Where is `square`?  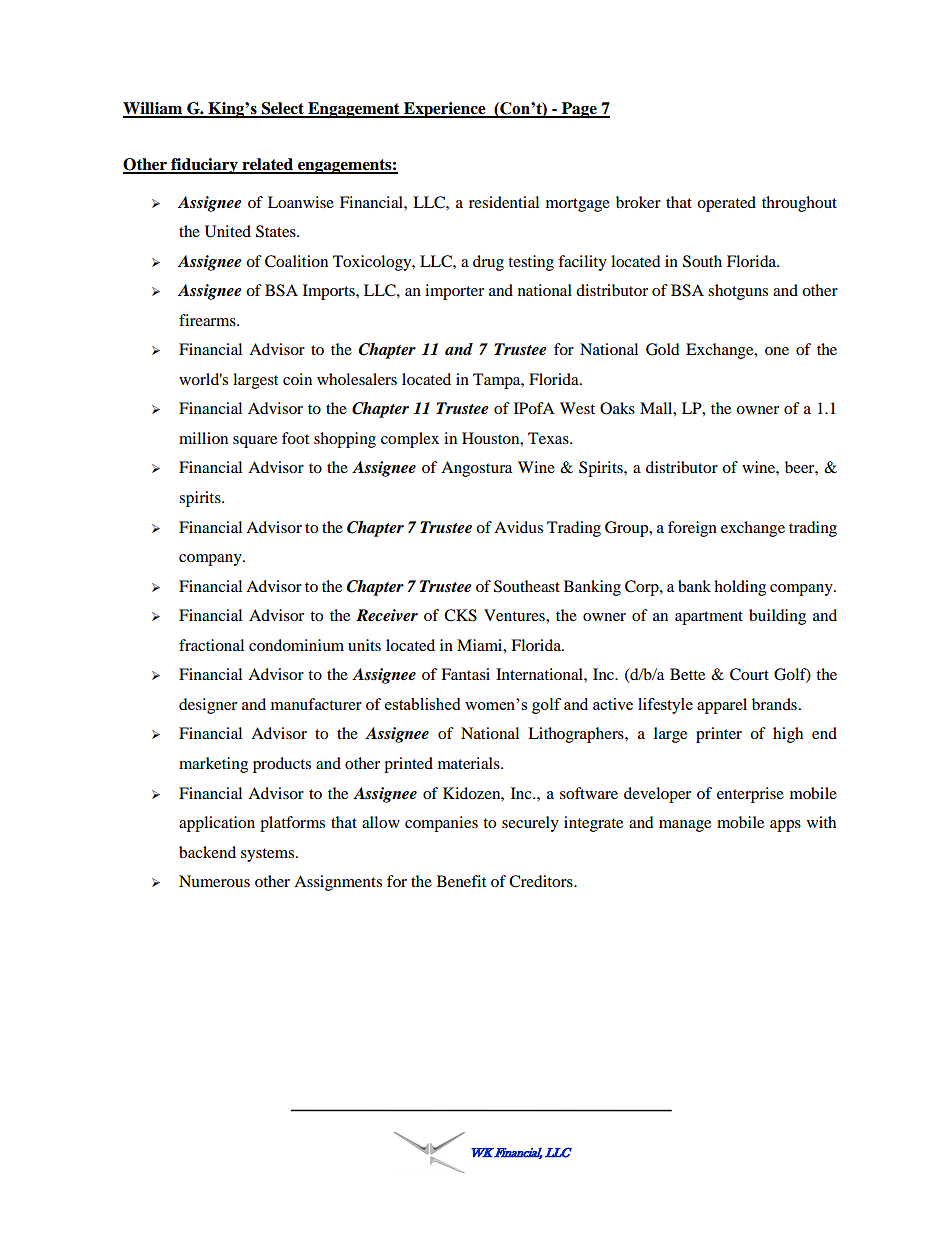
square is located at coordinates (255, 442).
